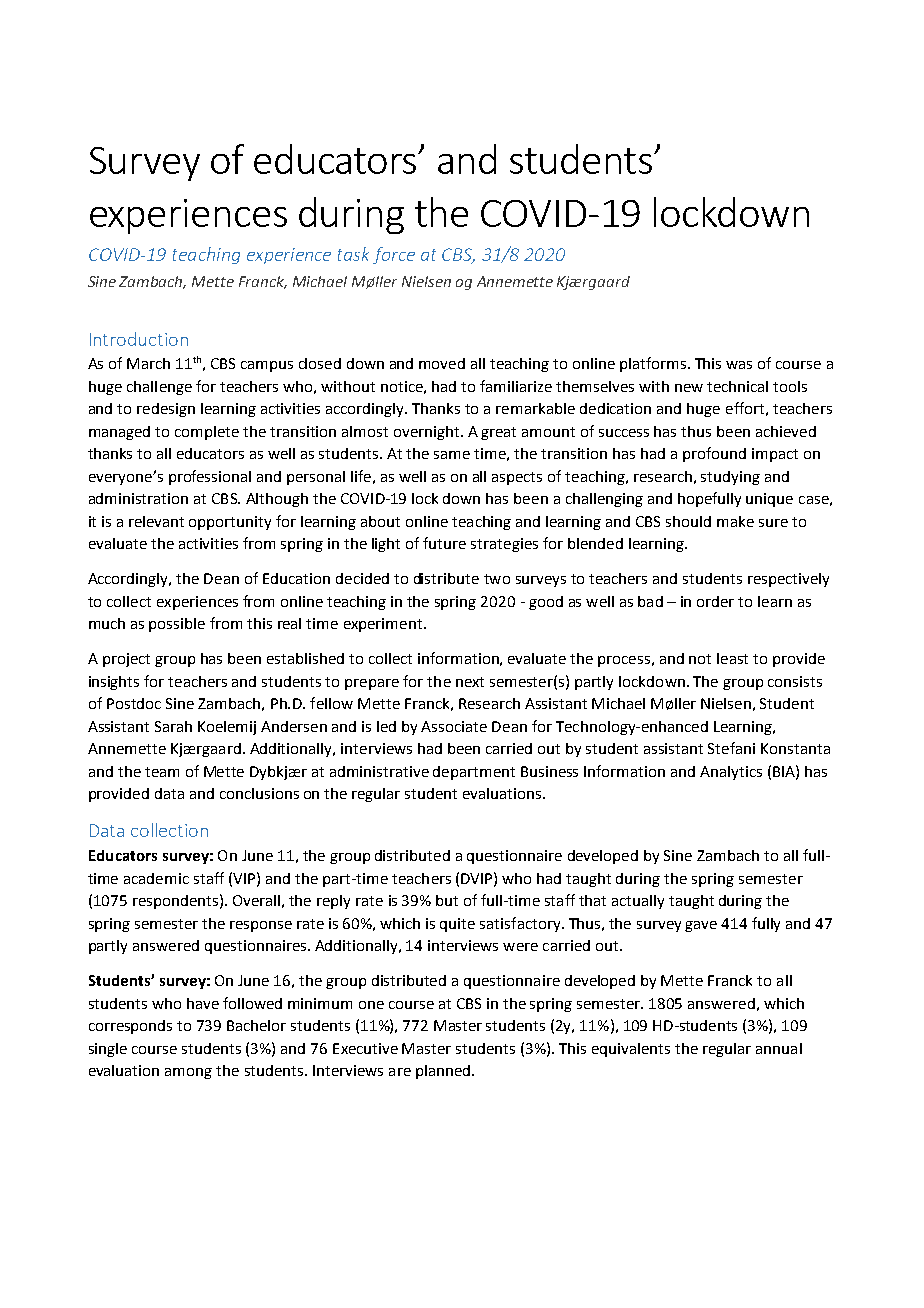 This page has width=924, height=1308. Describe the element at coordinates (443, 1072) in the page. I see `planned` at that location.
